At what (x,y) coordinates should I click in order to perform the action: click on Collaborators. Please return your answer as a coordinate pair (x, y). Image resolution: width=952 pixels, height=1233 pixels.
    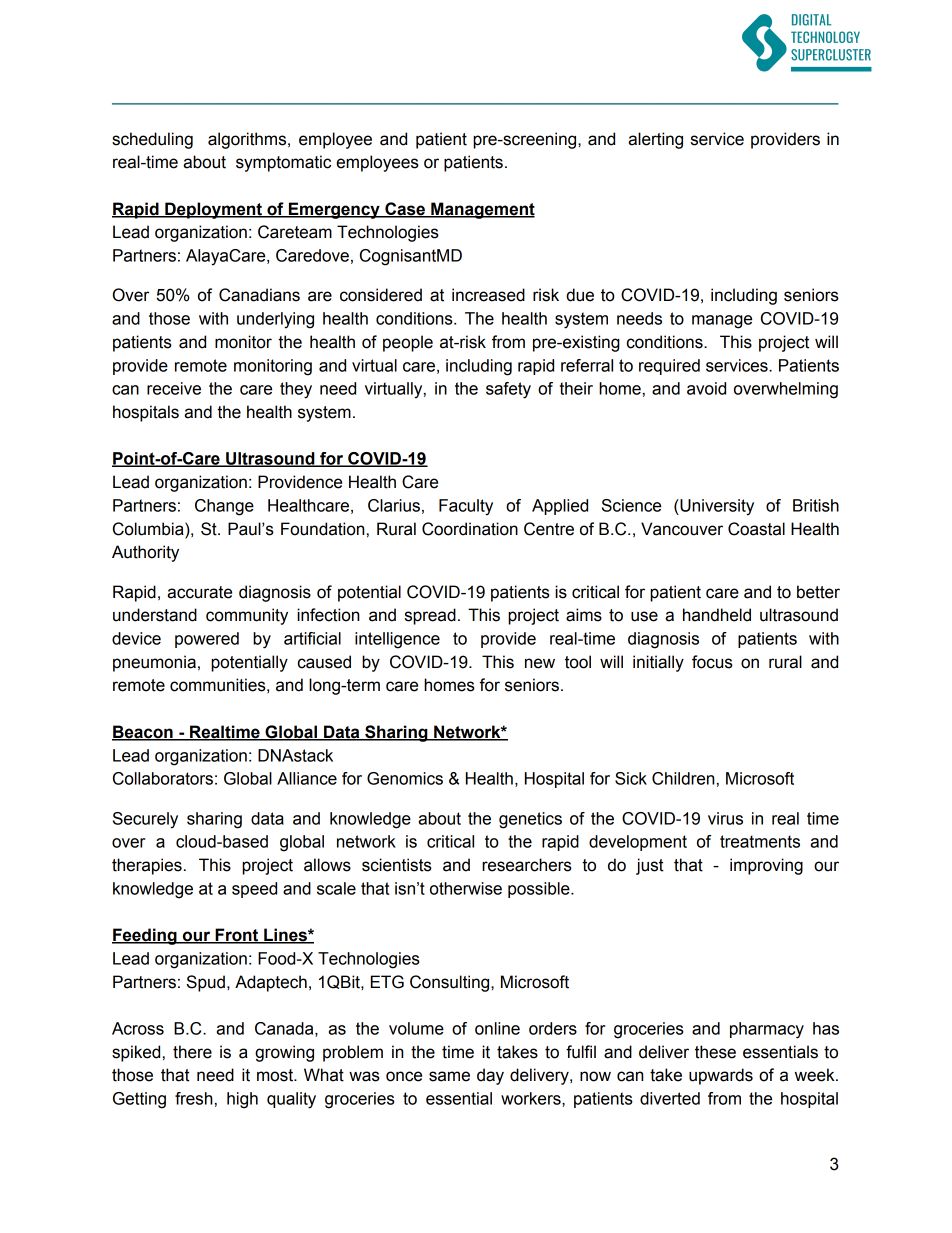
    Looking at the image, I should click on (163, 778).
